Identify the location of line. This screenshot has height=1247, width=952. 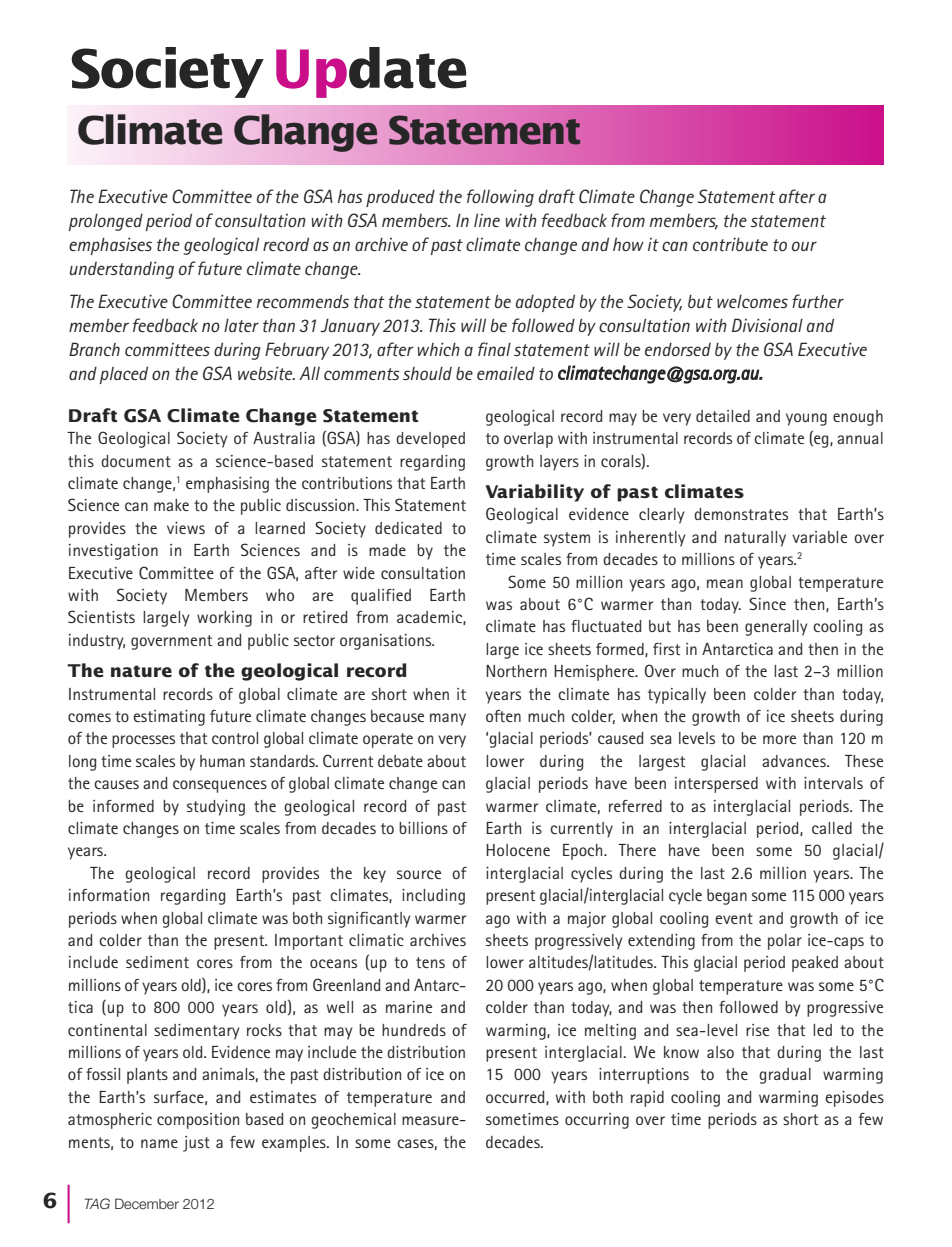
(487, 220).
